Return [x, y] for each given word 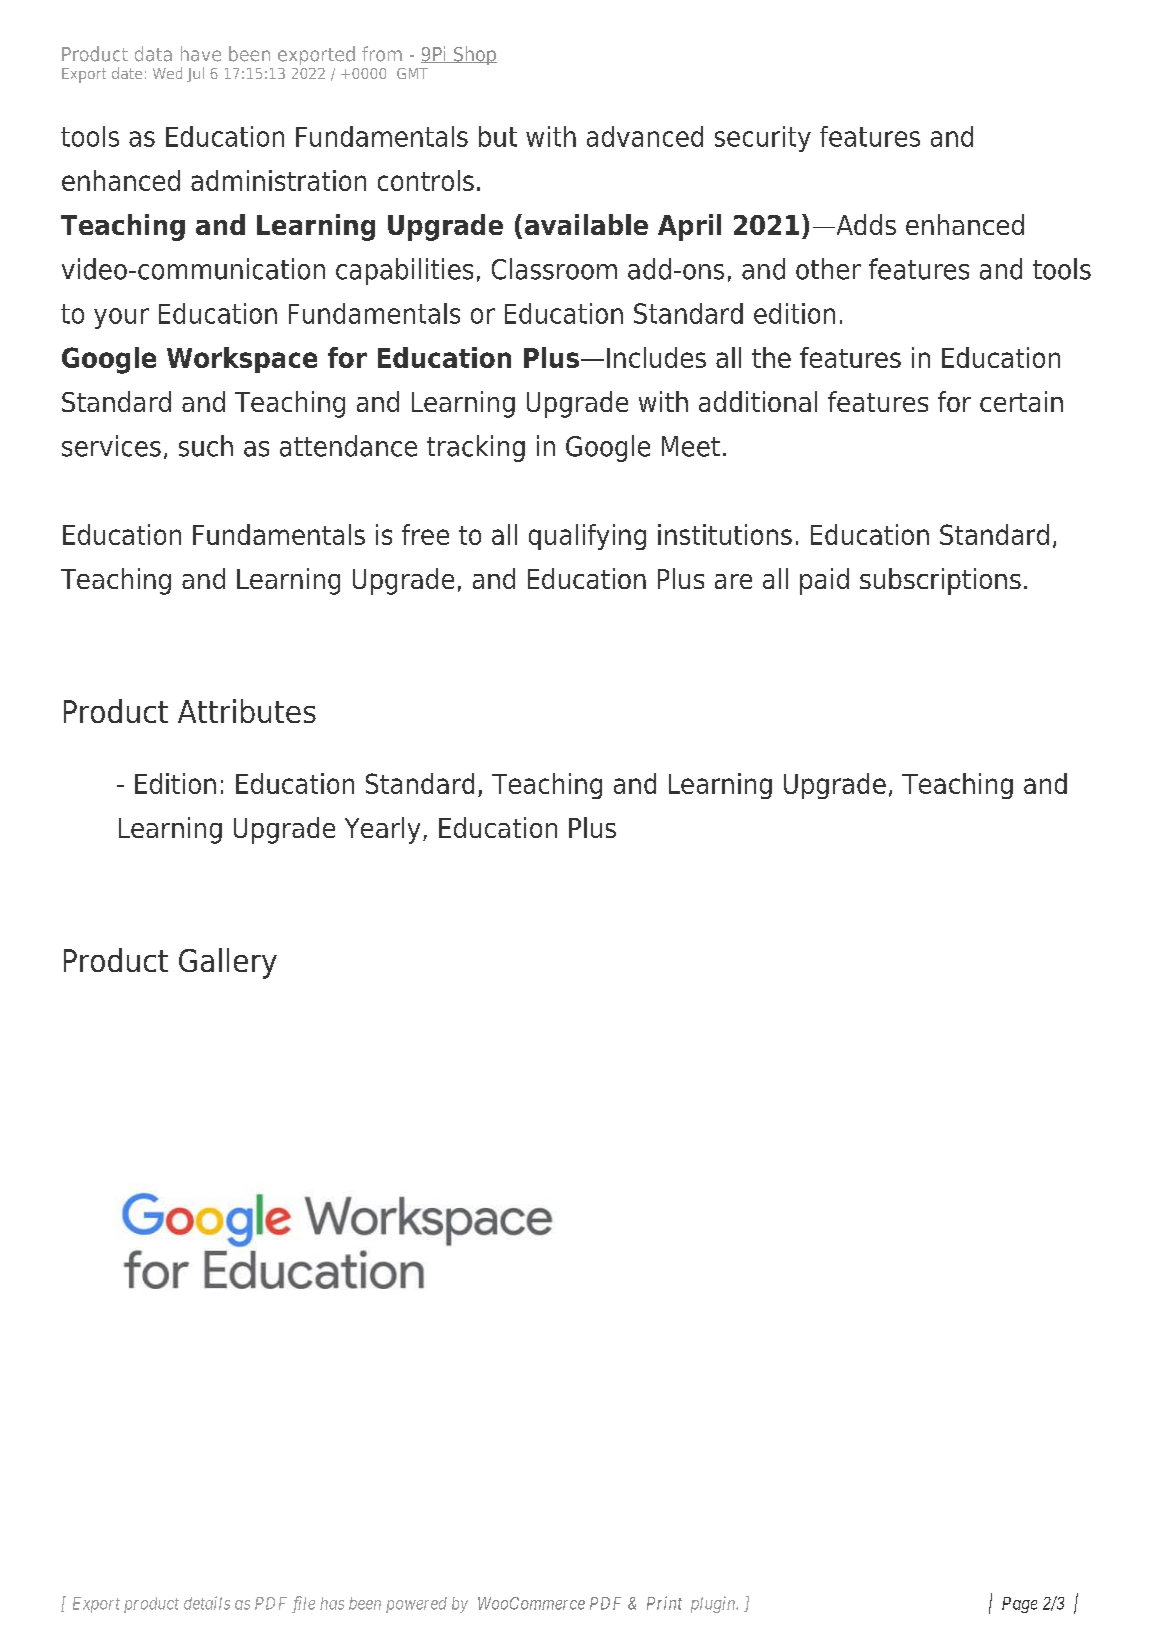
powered [416, 1605]
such [206, 446]
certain [1021, 401]
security [763, 139]
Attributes [247, 711]
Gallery [228, 963]
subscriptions [940, 581]
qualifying [587, 537]
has [332, 1603]
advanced [645, 136]
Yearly [382, 830]
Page [1019, 1605]
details [207, 1603]
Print [664, 1603]
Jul [195, 74]
